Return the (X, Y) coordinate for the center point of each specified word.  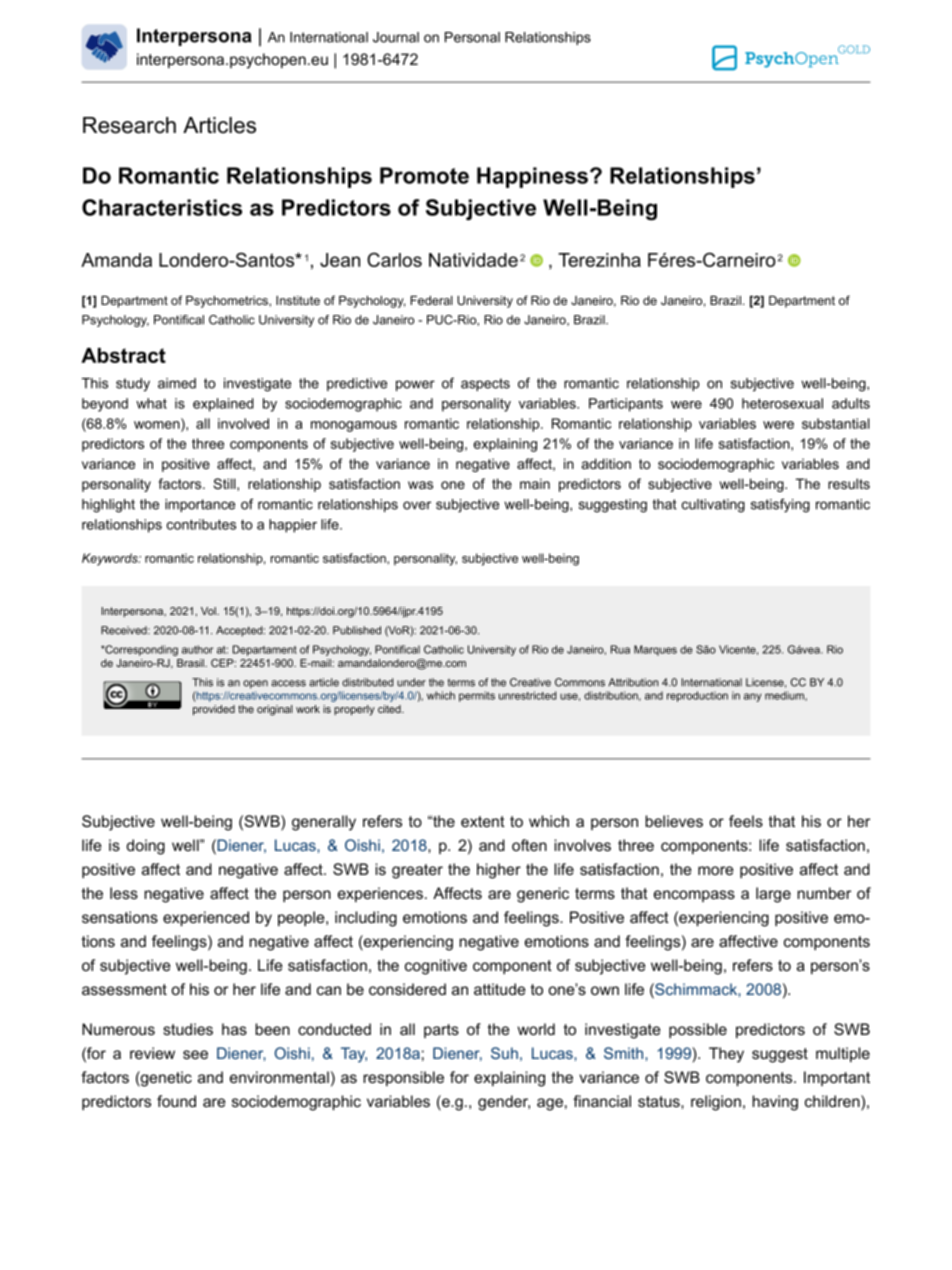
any (752, 697)
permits (477, 696)
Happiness (534, 177)
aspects (485, 384)
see (195, 1054)
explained (223, 405)
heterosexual (782, 403)
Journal (396, 37)
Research (129, 125)
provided (214, 710)
